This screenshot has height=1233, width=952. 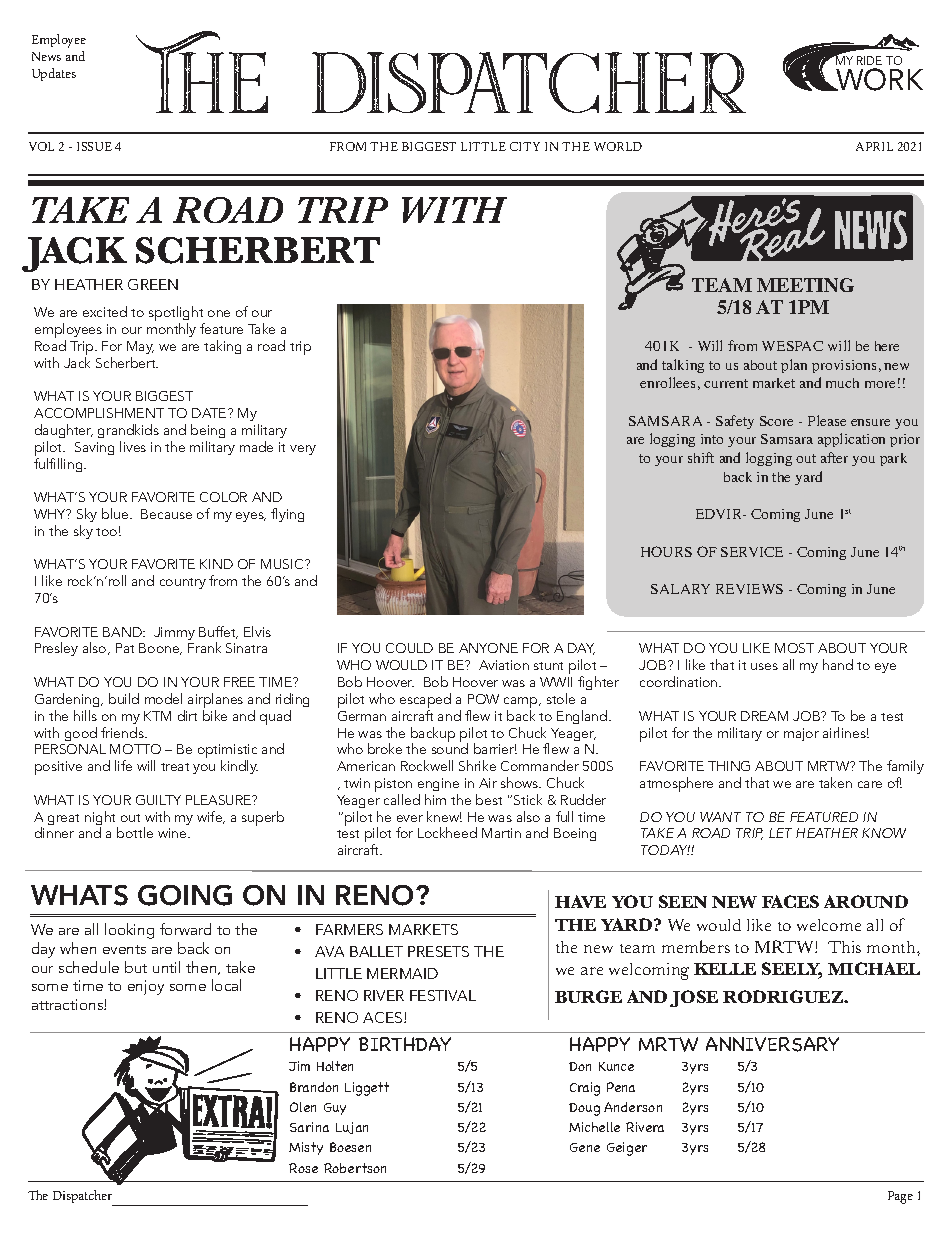 What do you see at coordinates (900, 1197) in the screenshot?
I see `Page` at bounding box center [900, 1197].
